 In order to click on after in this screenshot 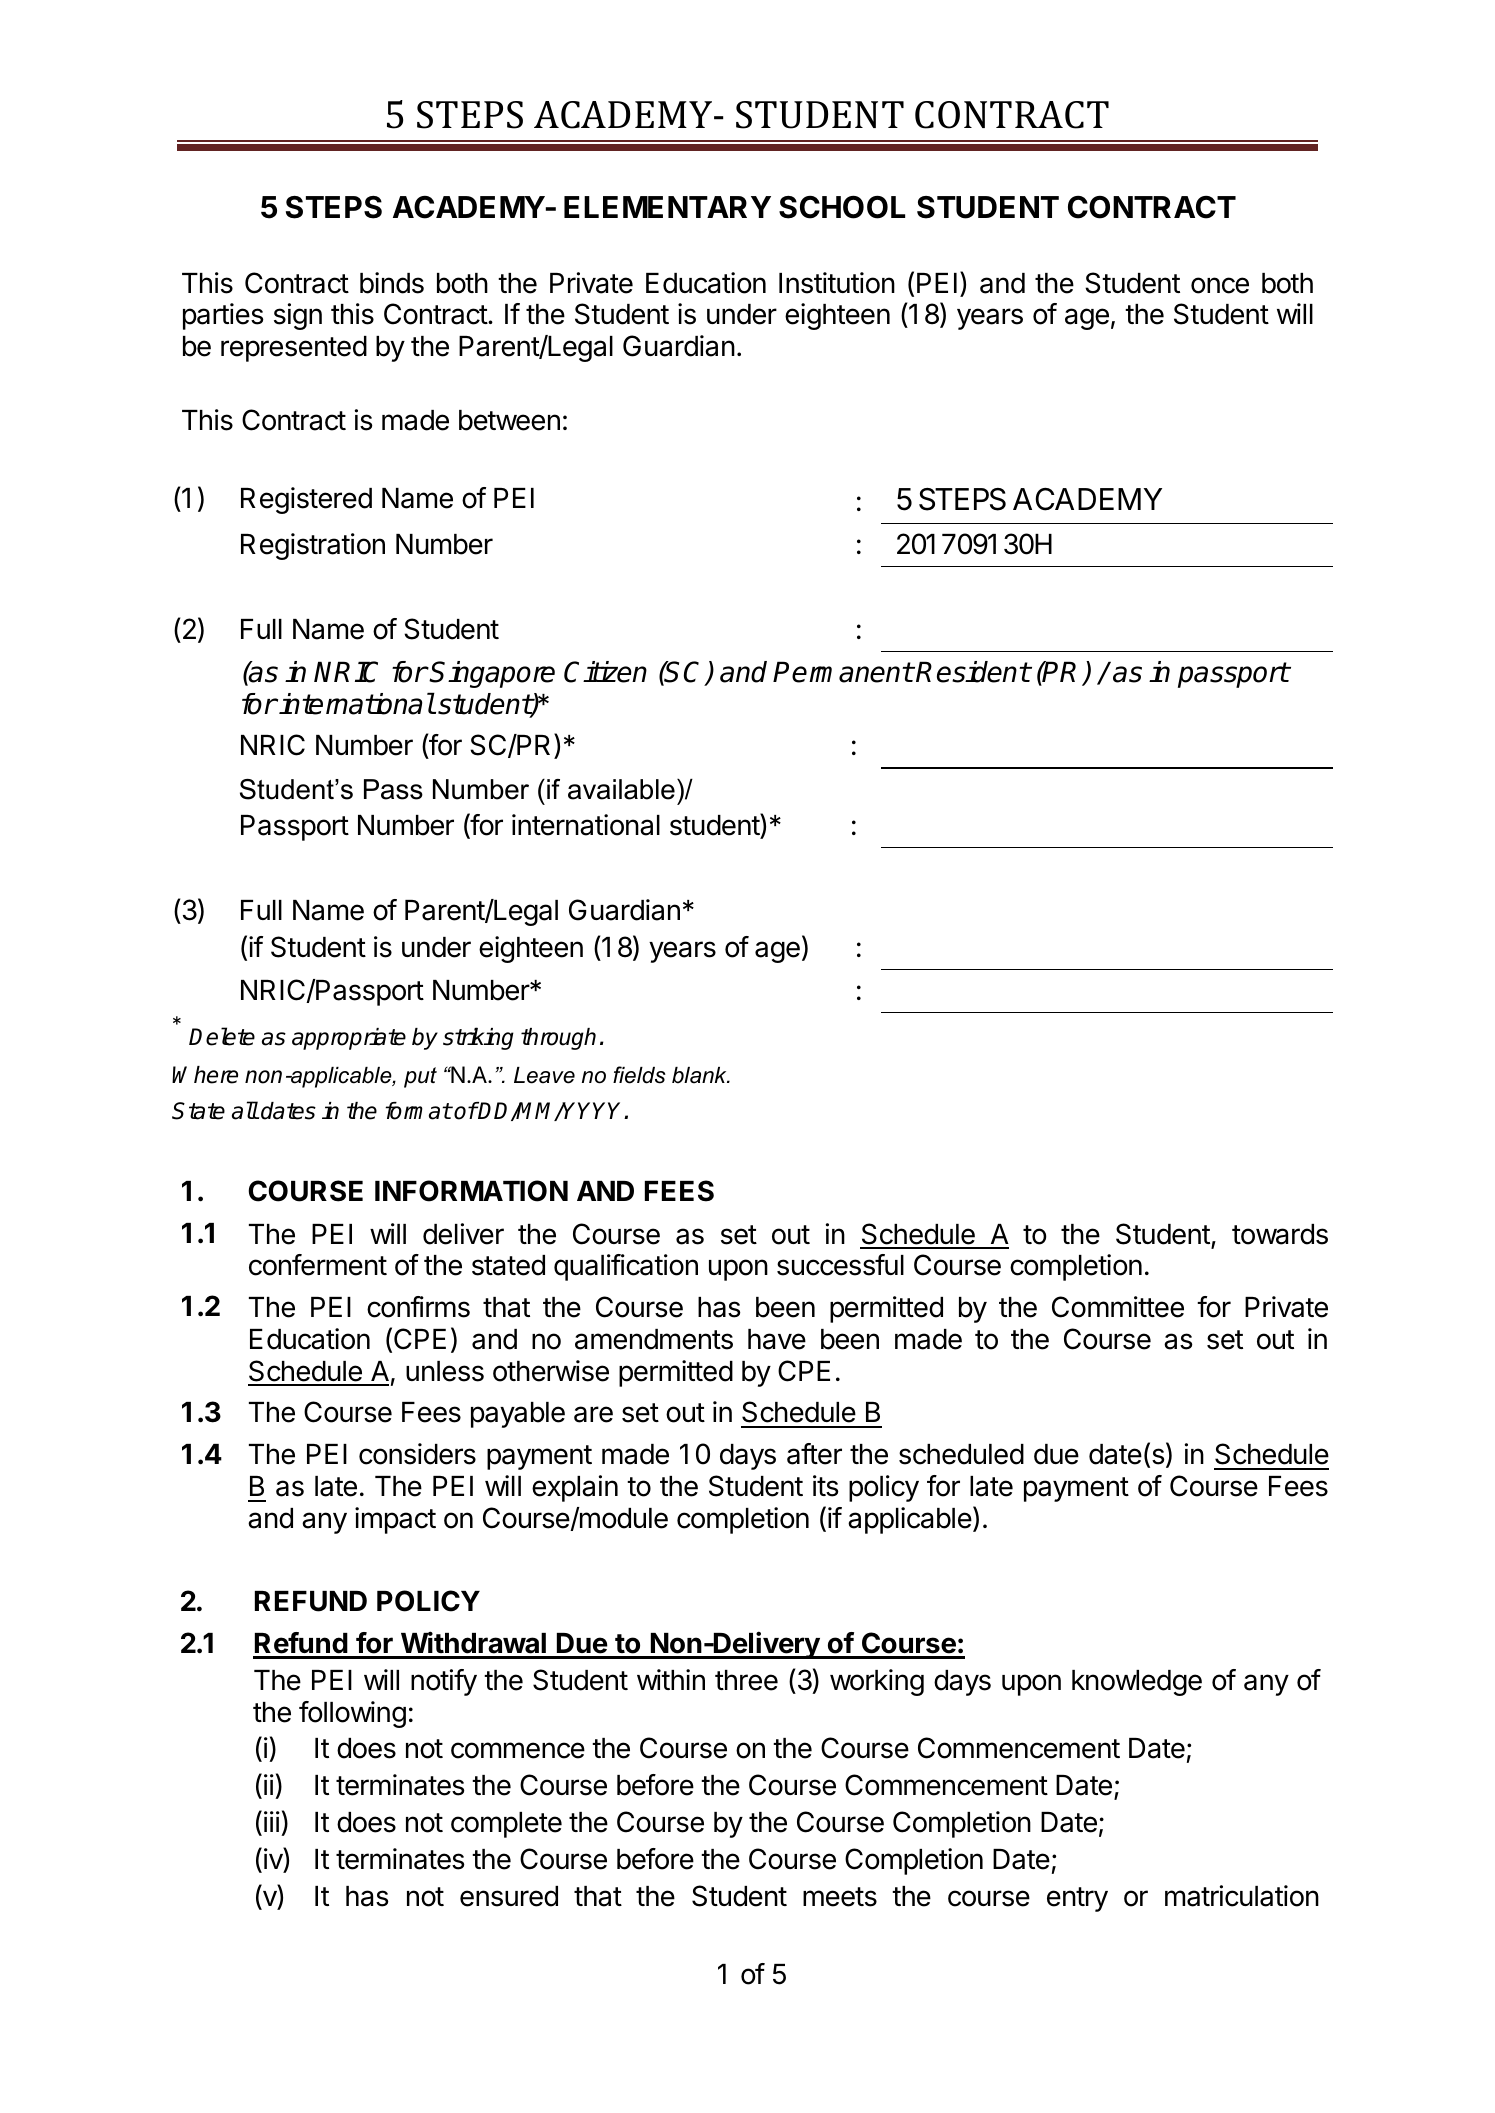, I will do `click(814, 1454)`.
